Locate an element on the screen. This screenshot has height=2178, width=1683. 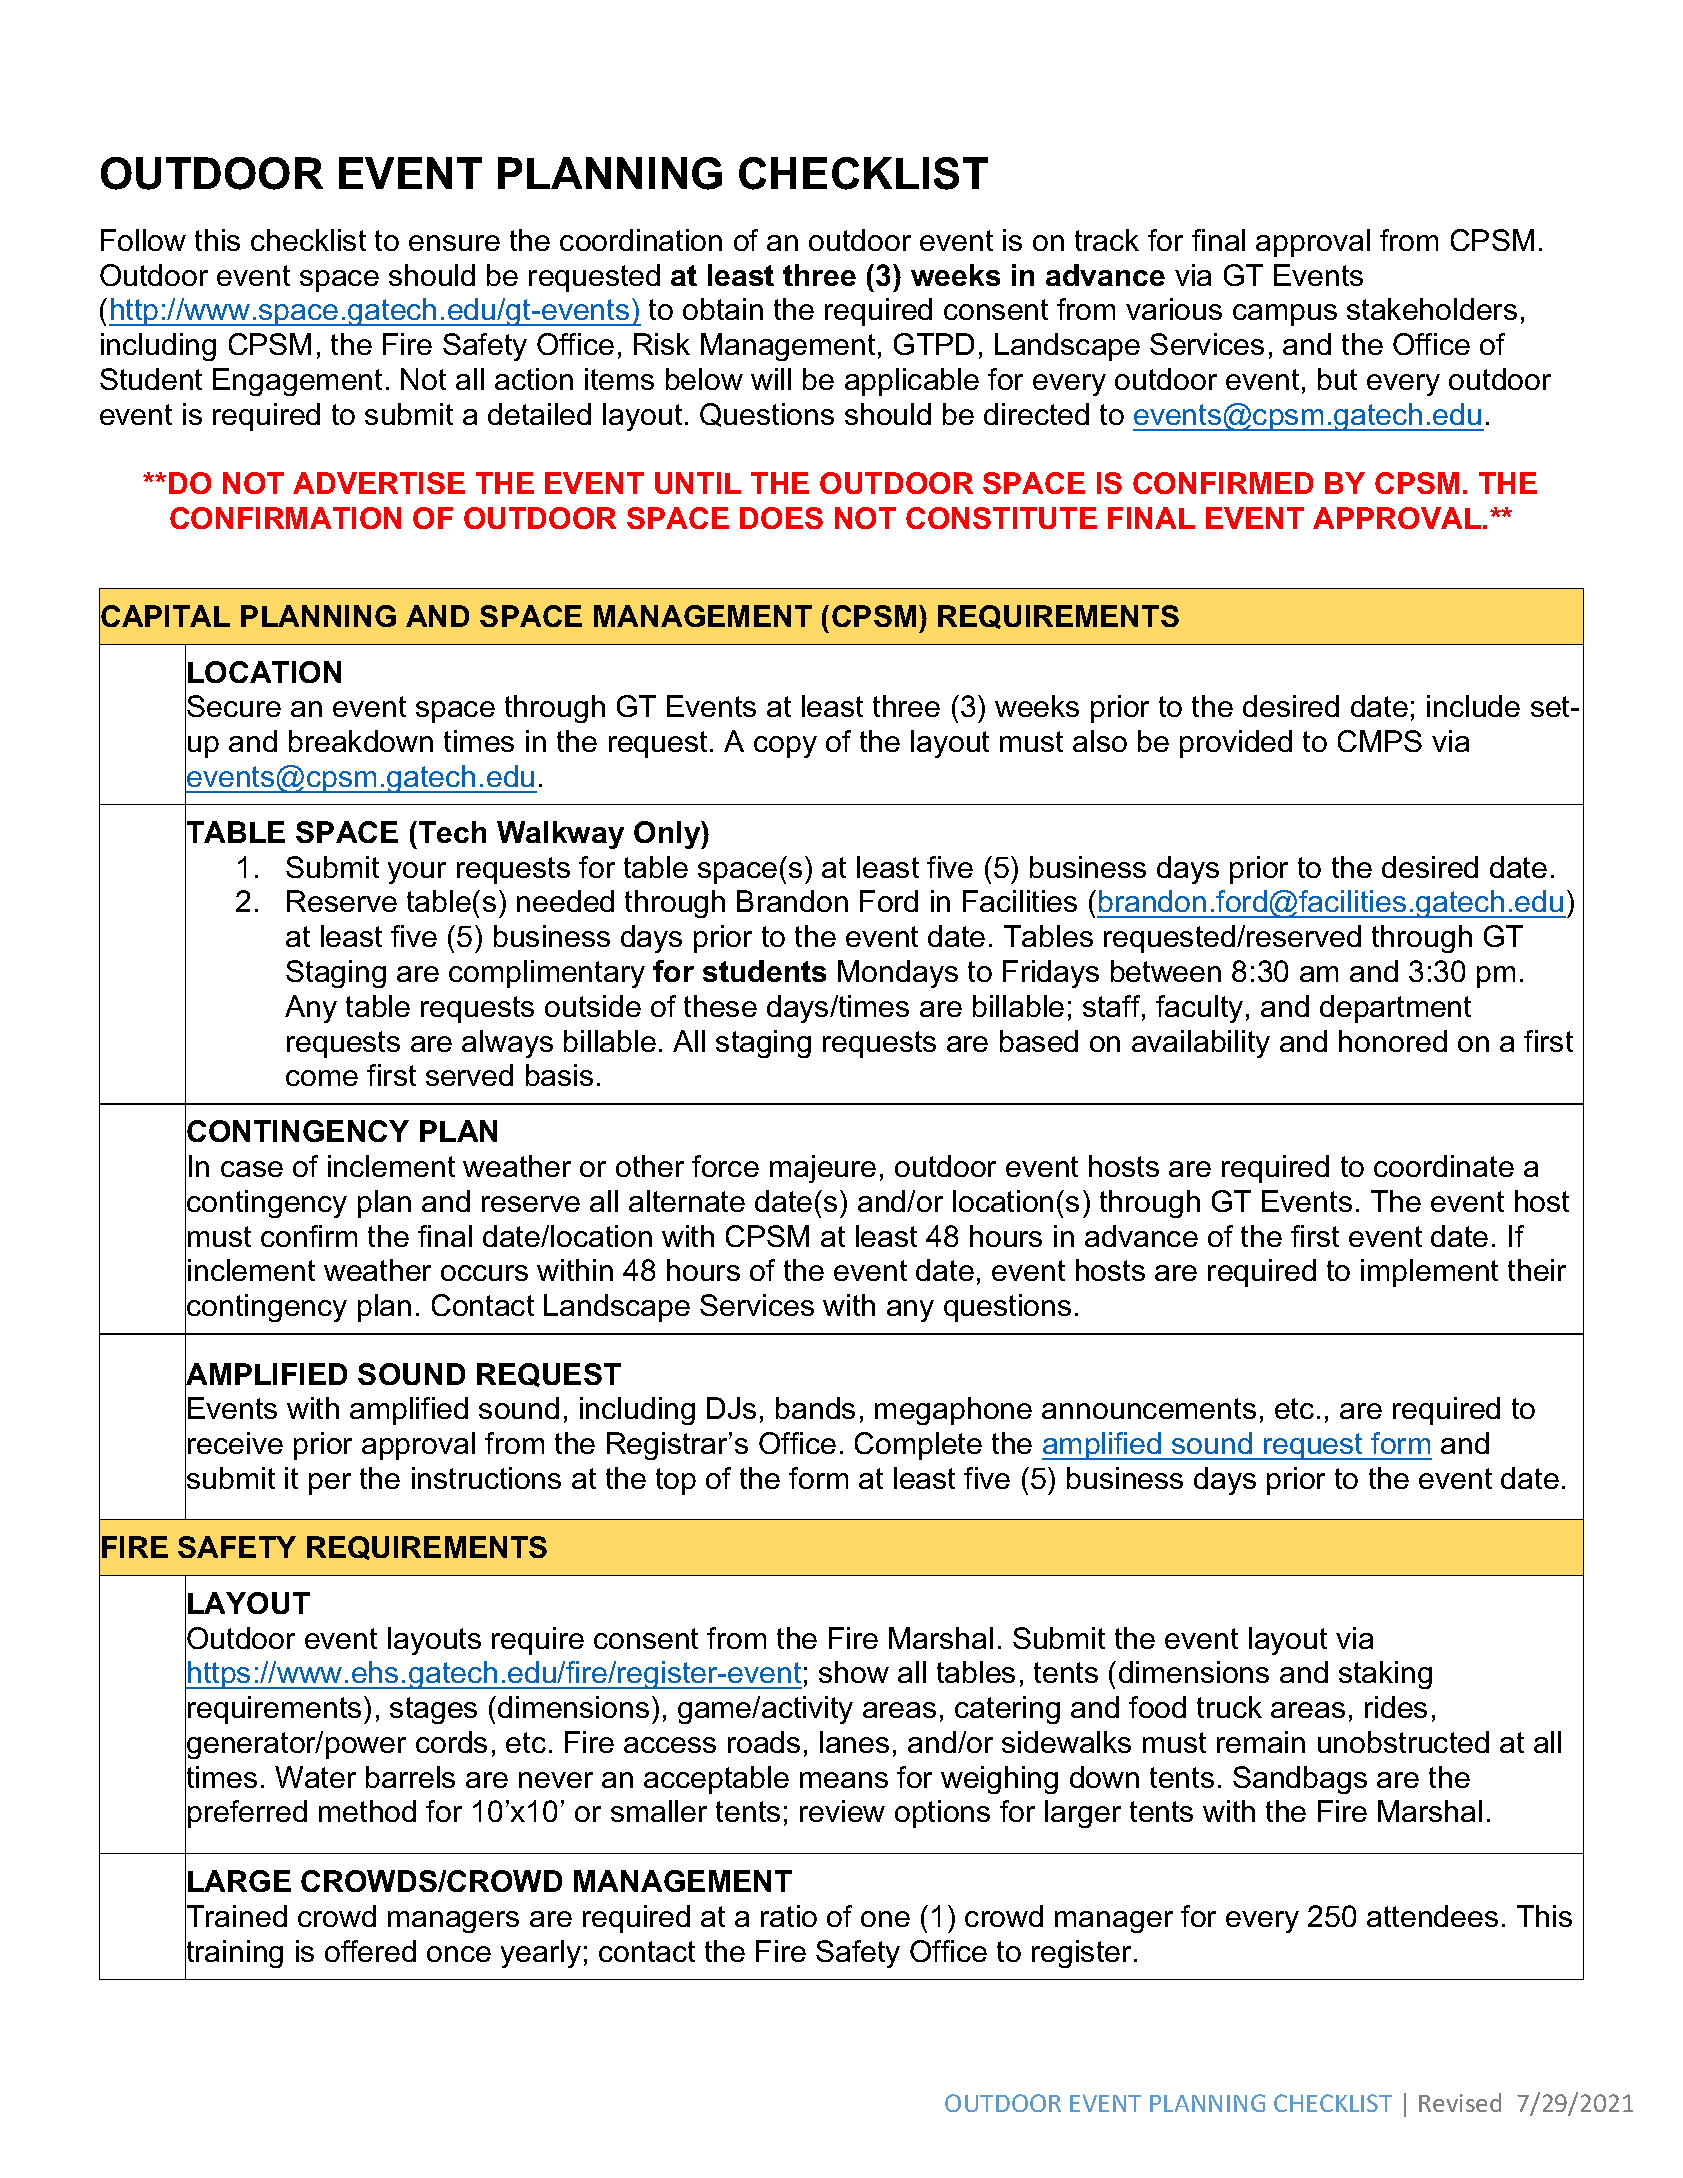
majeure is located at coordinates (823, 1169).
